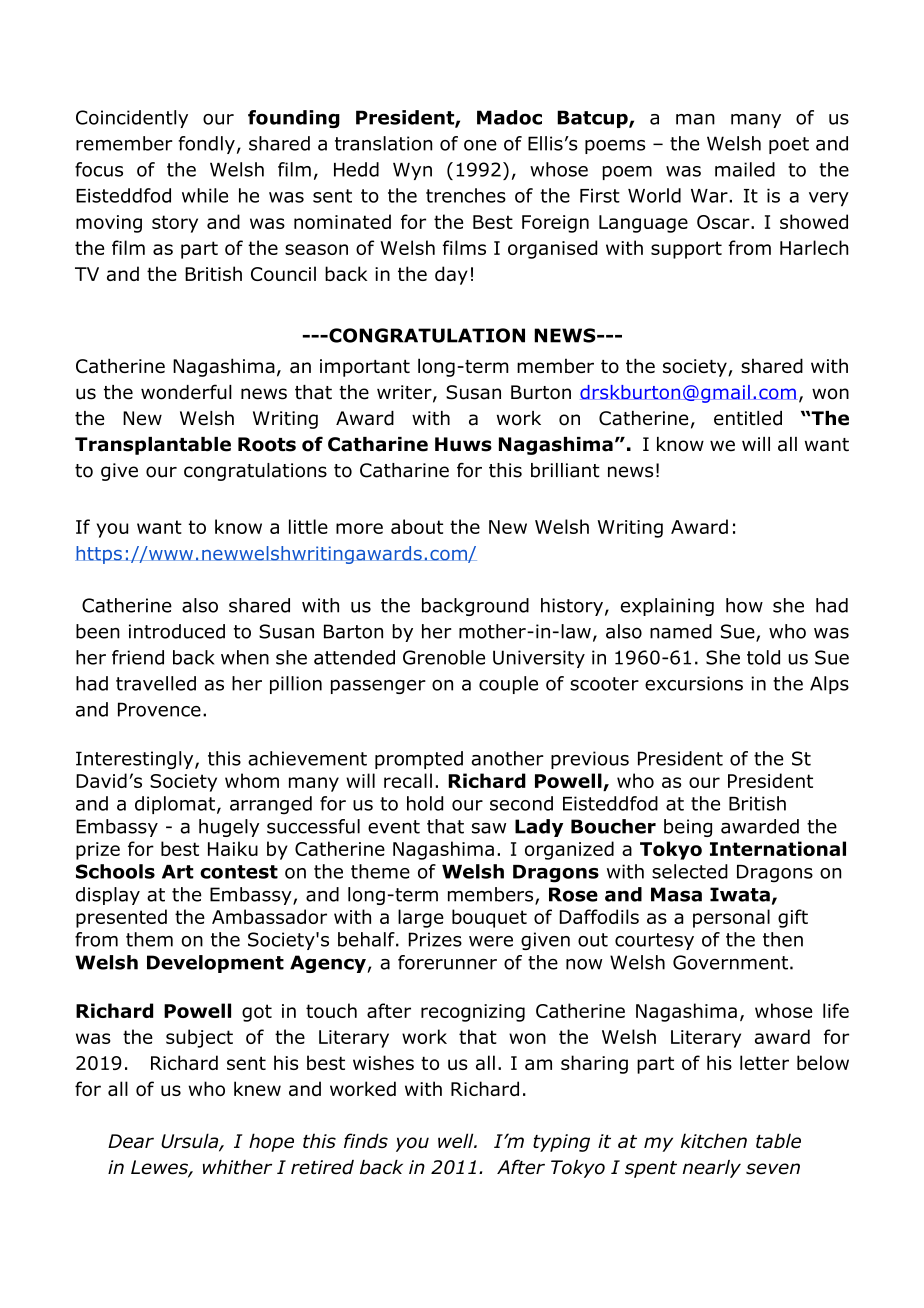  What do you see at coordinates (745, 169) in the document?
I see `mailed` at bounding box center [745, 169].
